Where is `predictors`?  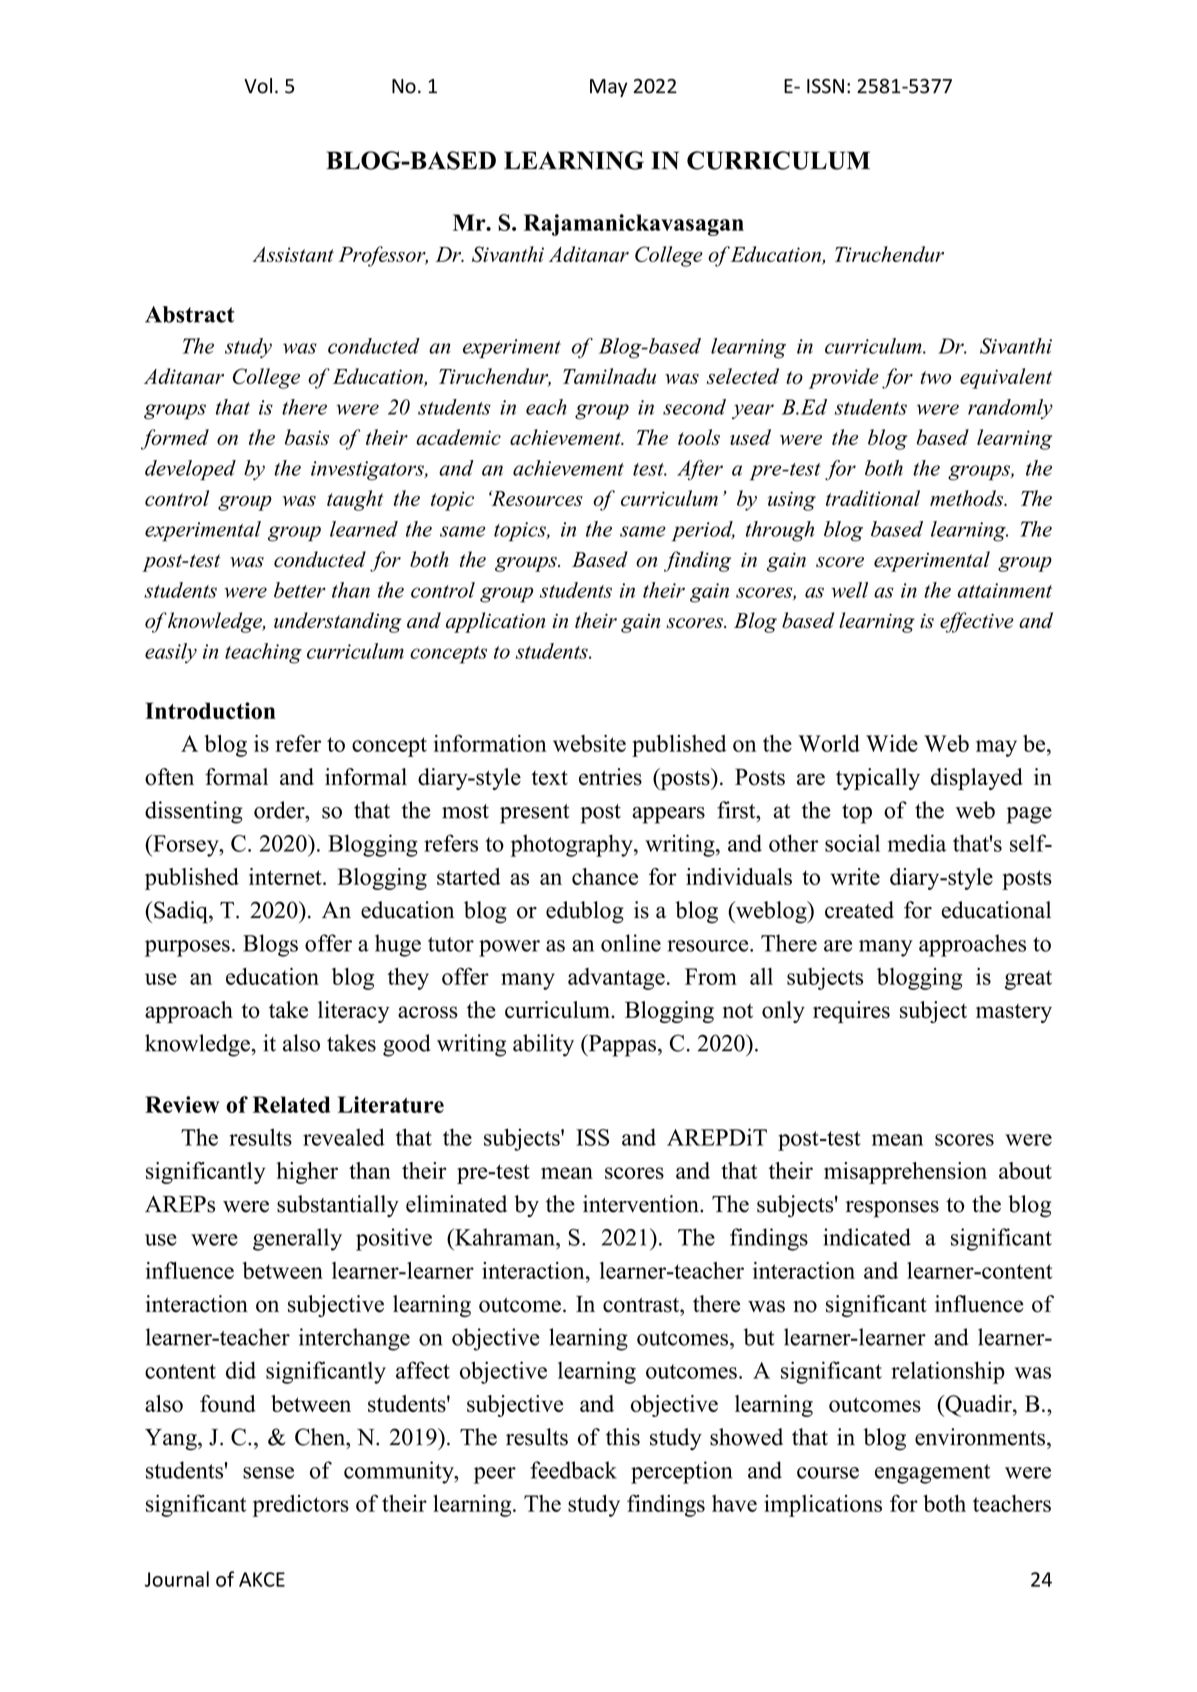
predictors is located at coordinates (301, 1506).
